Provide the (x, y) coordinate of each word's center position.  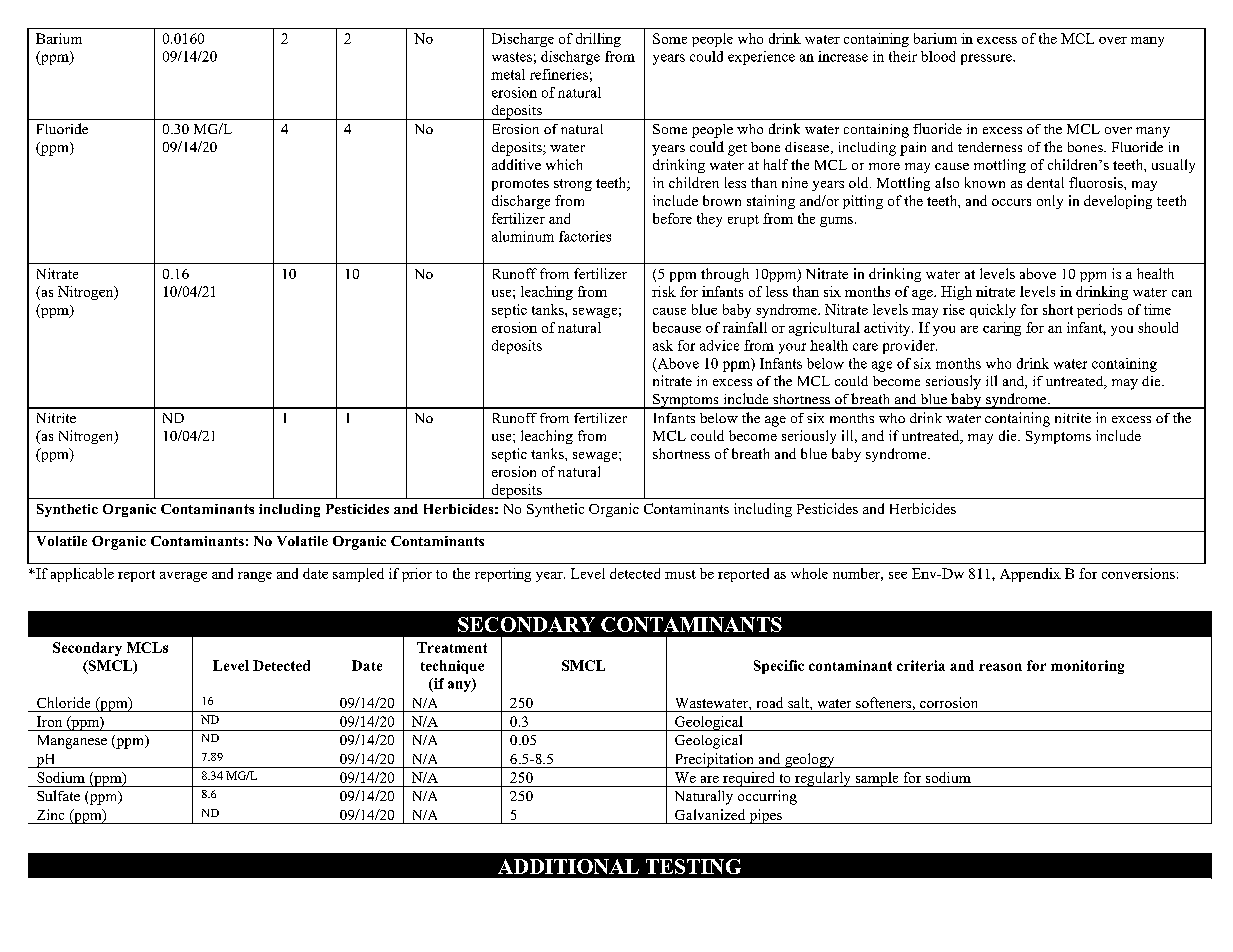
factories (585, 236)
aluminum (523, 236)
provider (910, 347)
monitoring (1087, 667)
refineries (559, 74)
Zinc (50, 814)
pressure (987, 59)
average (183, 577)
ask (663, 345)
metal (508, 74)
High (956, 293)
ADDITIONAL (568, 866)
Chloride (63, 702)
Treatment (452, 647)
